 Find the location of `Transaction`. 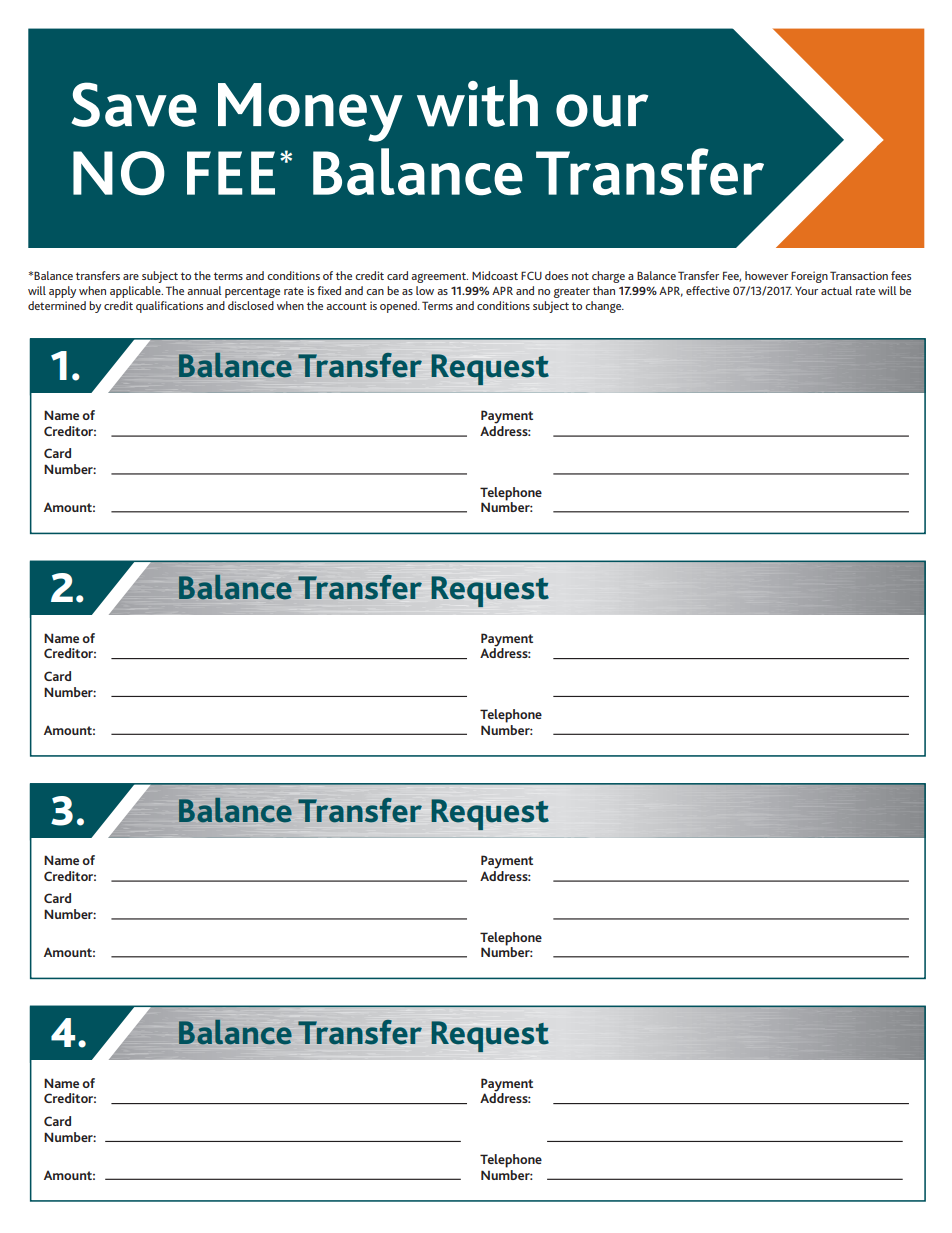

Transaction is located at coordinates (859, 275).
